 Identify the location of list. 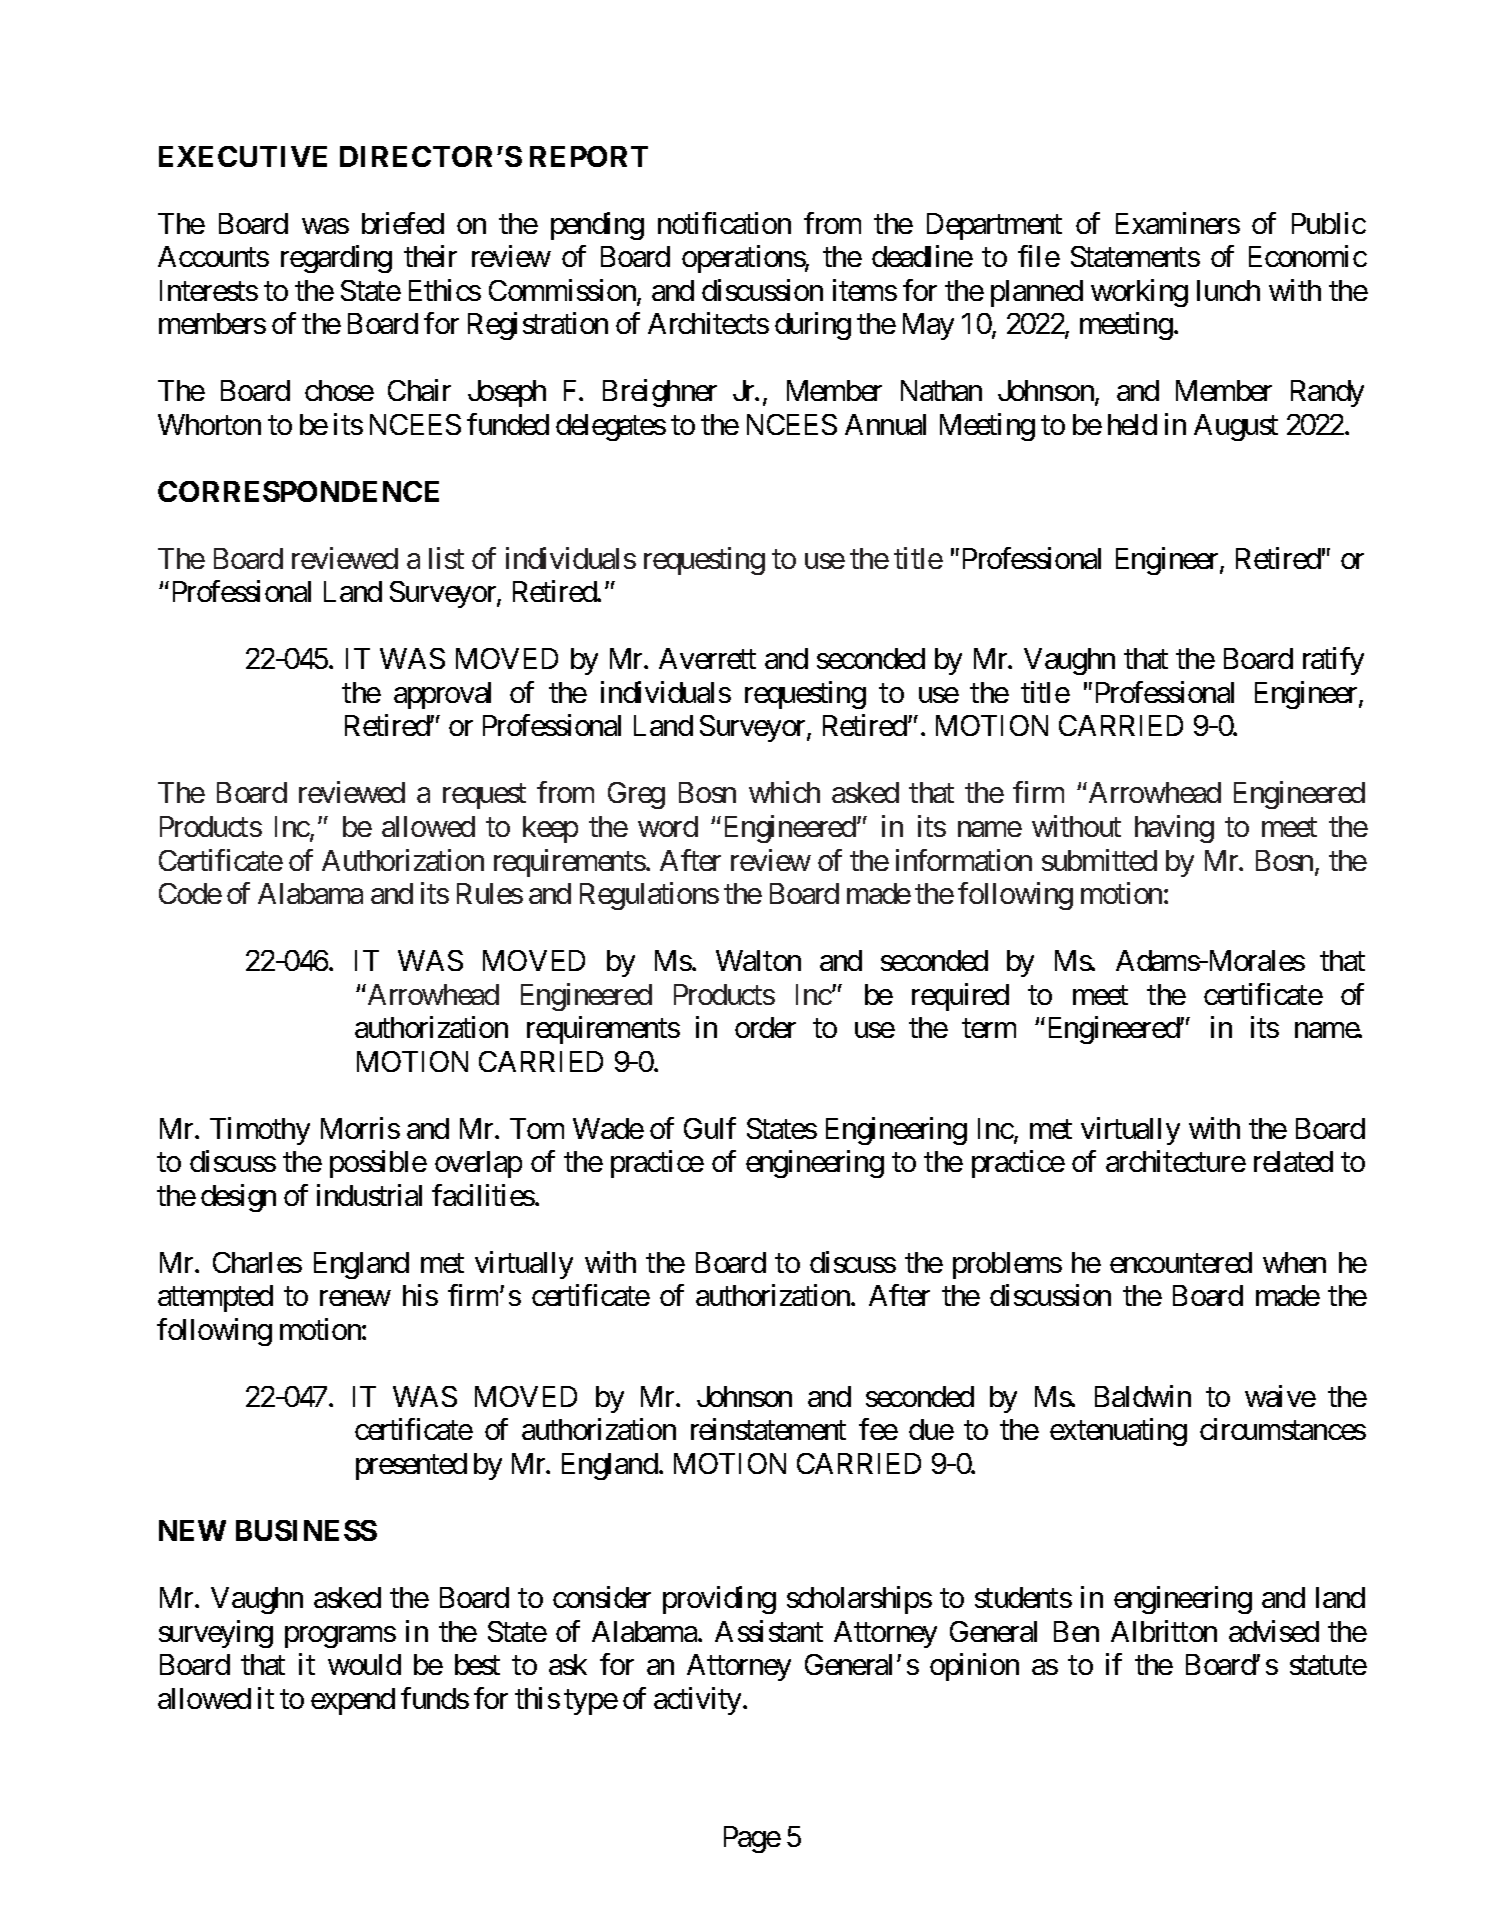
(446, 558).
